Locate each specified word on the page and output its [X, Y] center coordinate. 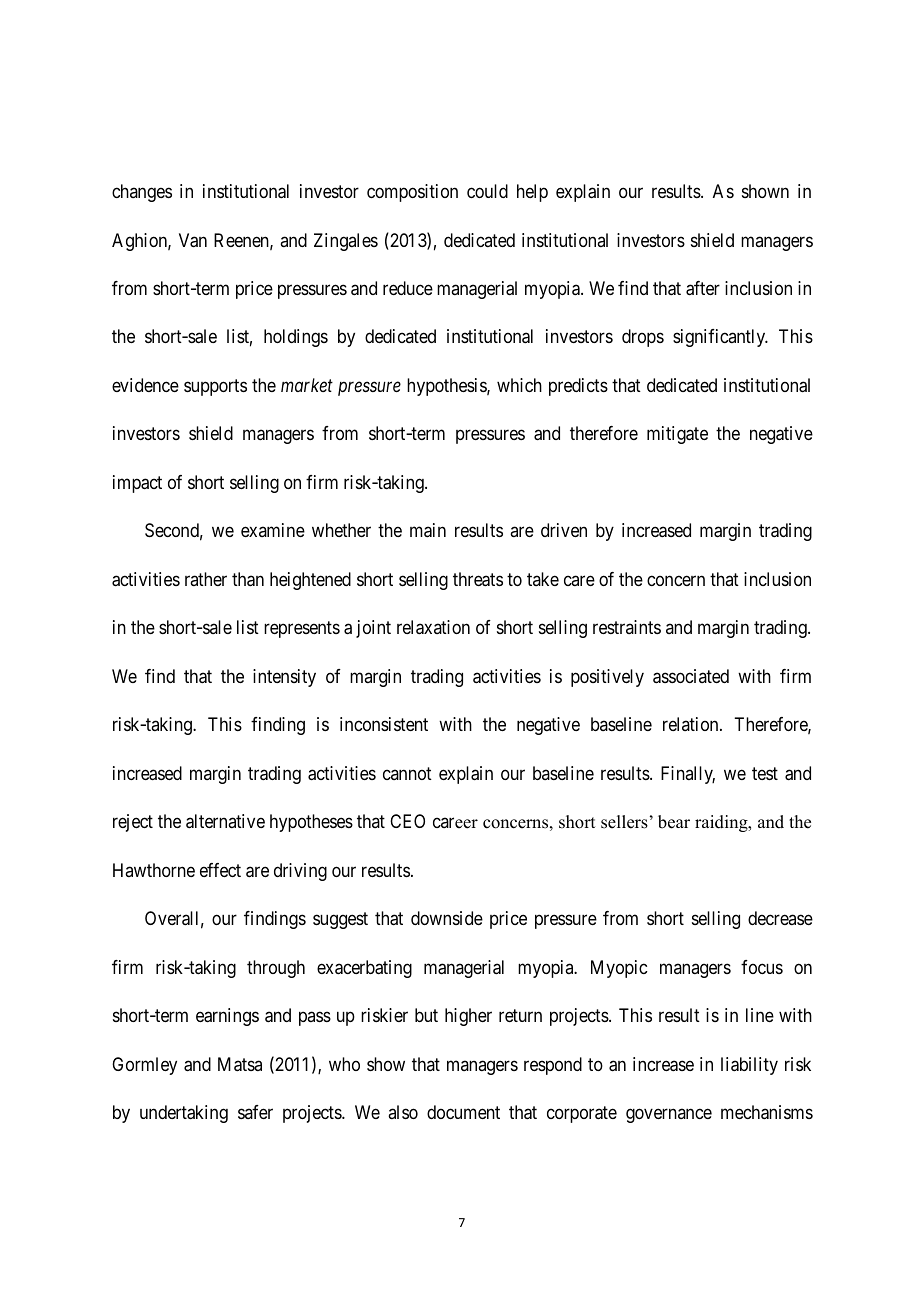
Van [193, 240]
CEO [407, 821]
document [463, 1112]
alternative [225, 821]
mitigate [677, 435]
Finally [688, 775]
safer [255, 1112]
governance [669, 1116]
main [428, 530]
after [703, 288]
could [487, 191]
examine [273, 530]
